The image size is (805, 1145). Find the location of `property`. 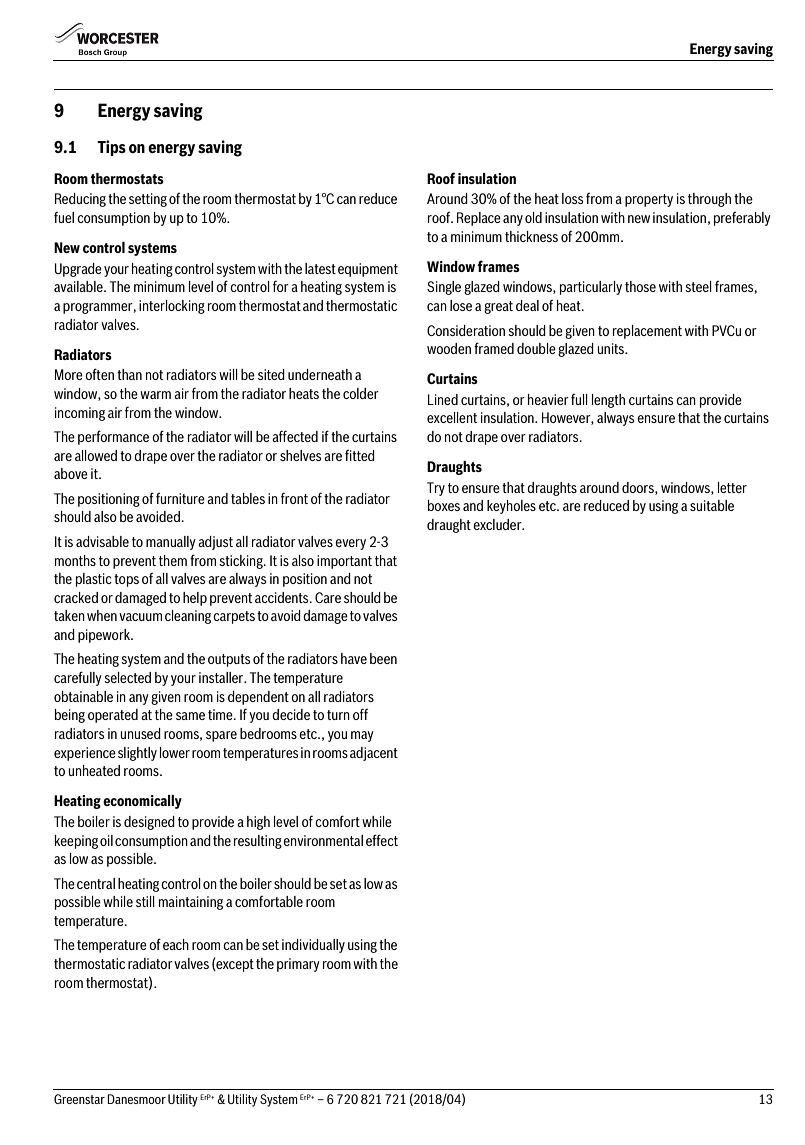

property is located at coordinates (649, 200).
